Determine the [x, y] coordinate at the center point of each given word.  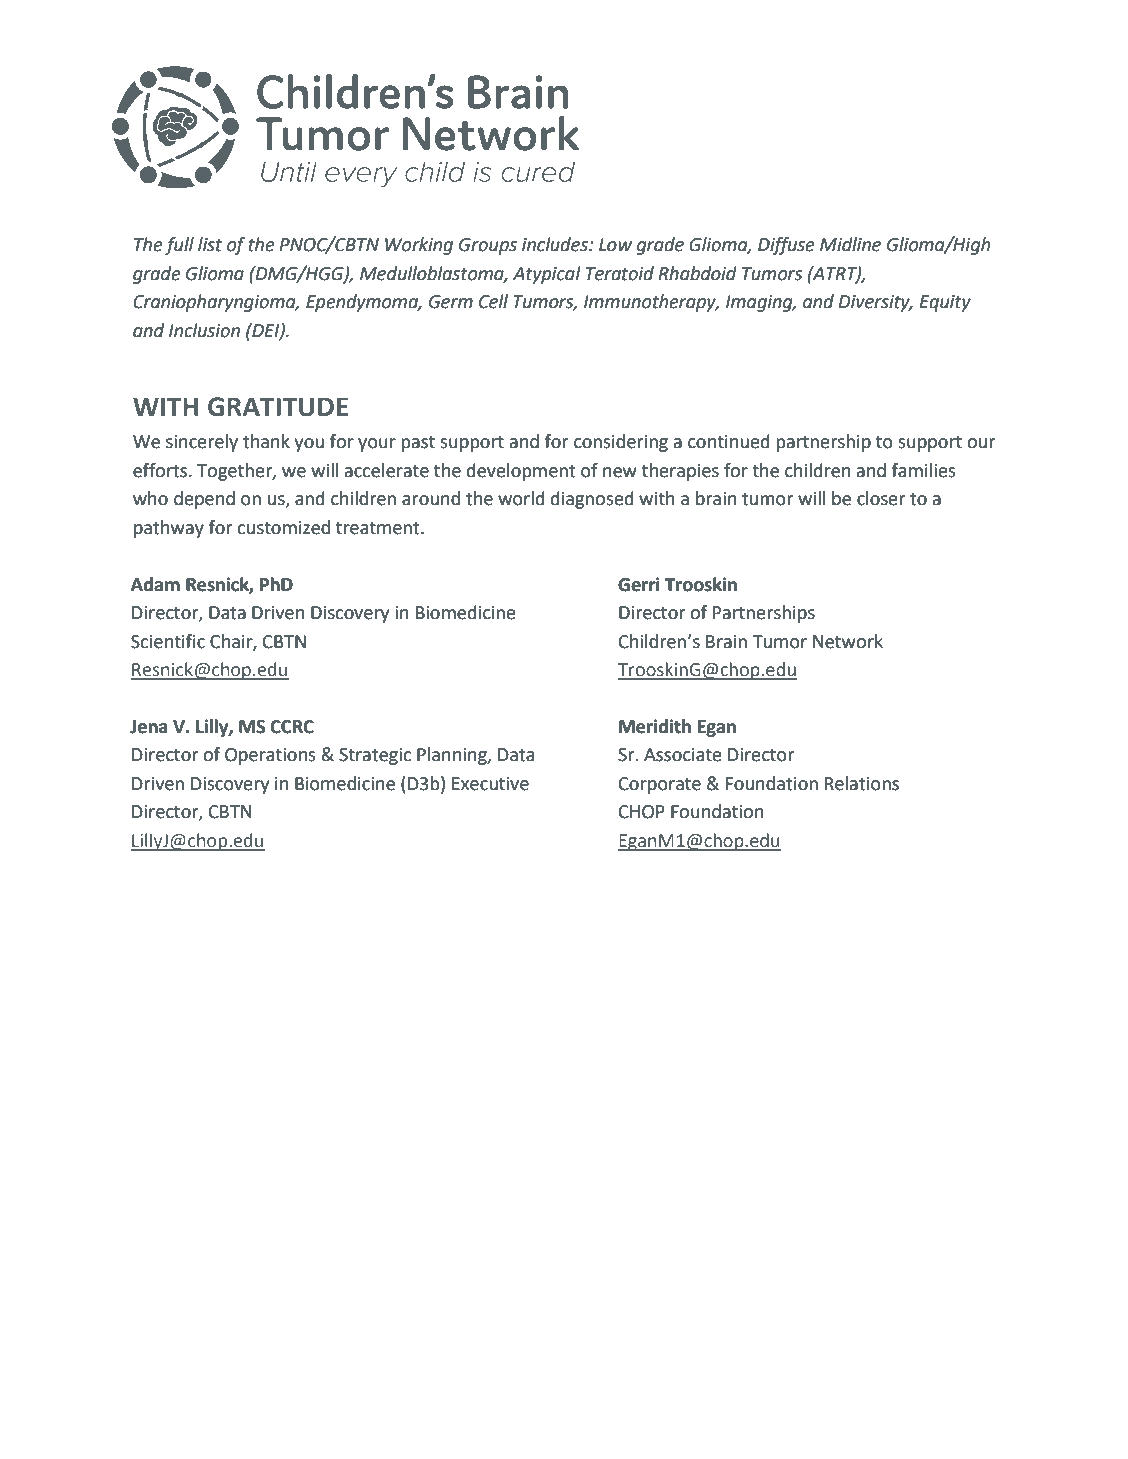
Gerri [639, 584]
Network [848, 641]
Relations [862, 783]
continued [729, 441]
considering [621, 443]
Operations [270, 756]
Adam [155, 584]
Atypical [547, 275]
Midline [850, 244]
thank [266, 441]
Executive [490, 784]
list [210, 244]
